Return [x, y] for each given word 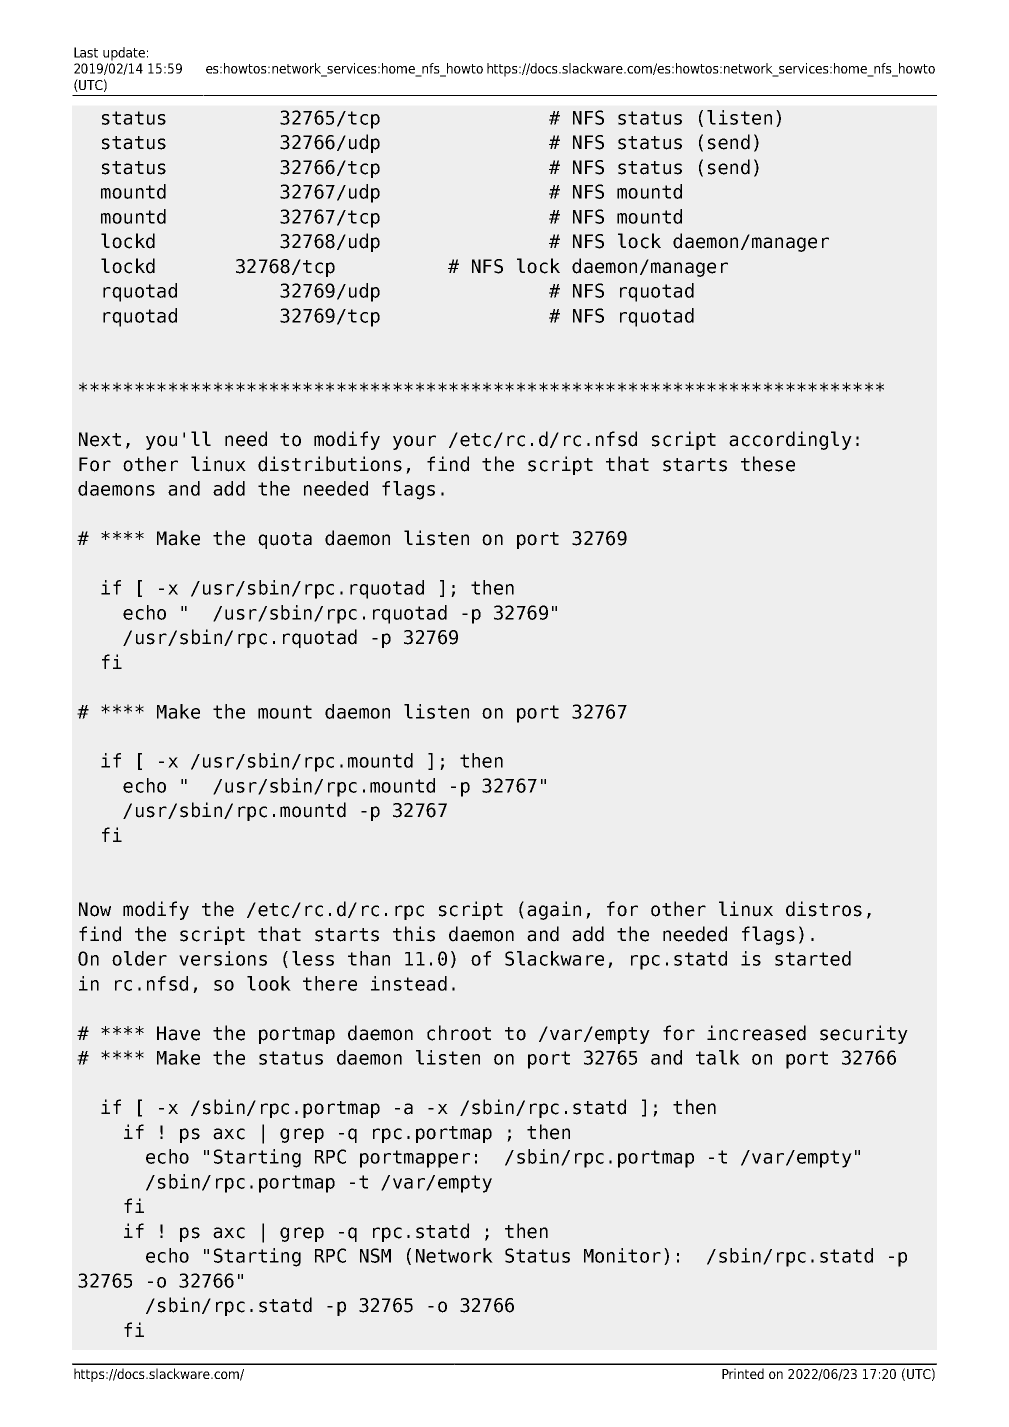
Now [95, 909]
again [554, 910]
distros [824, 909]
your [414, 442]
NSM [375, 1255]
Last [86, 52]
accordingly [790, 440]
